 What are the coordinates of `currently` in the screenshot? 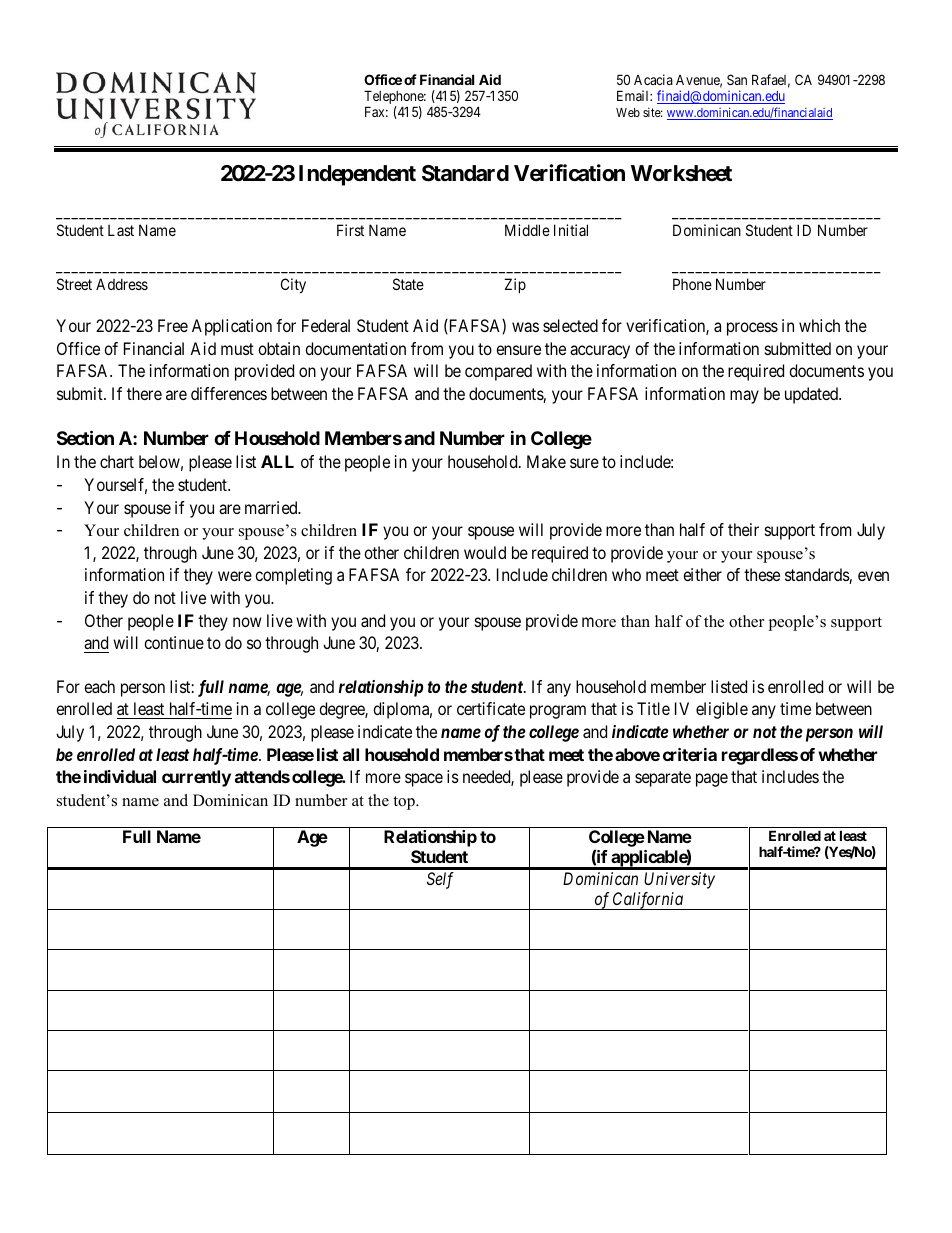 It's located at (196, 778).
